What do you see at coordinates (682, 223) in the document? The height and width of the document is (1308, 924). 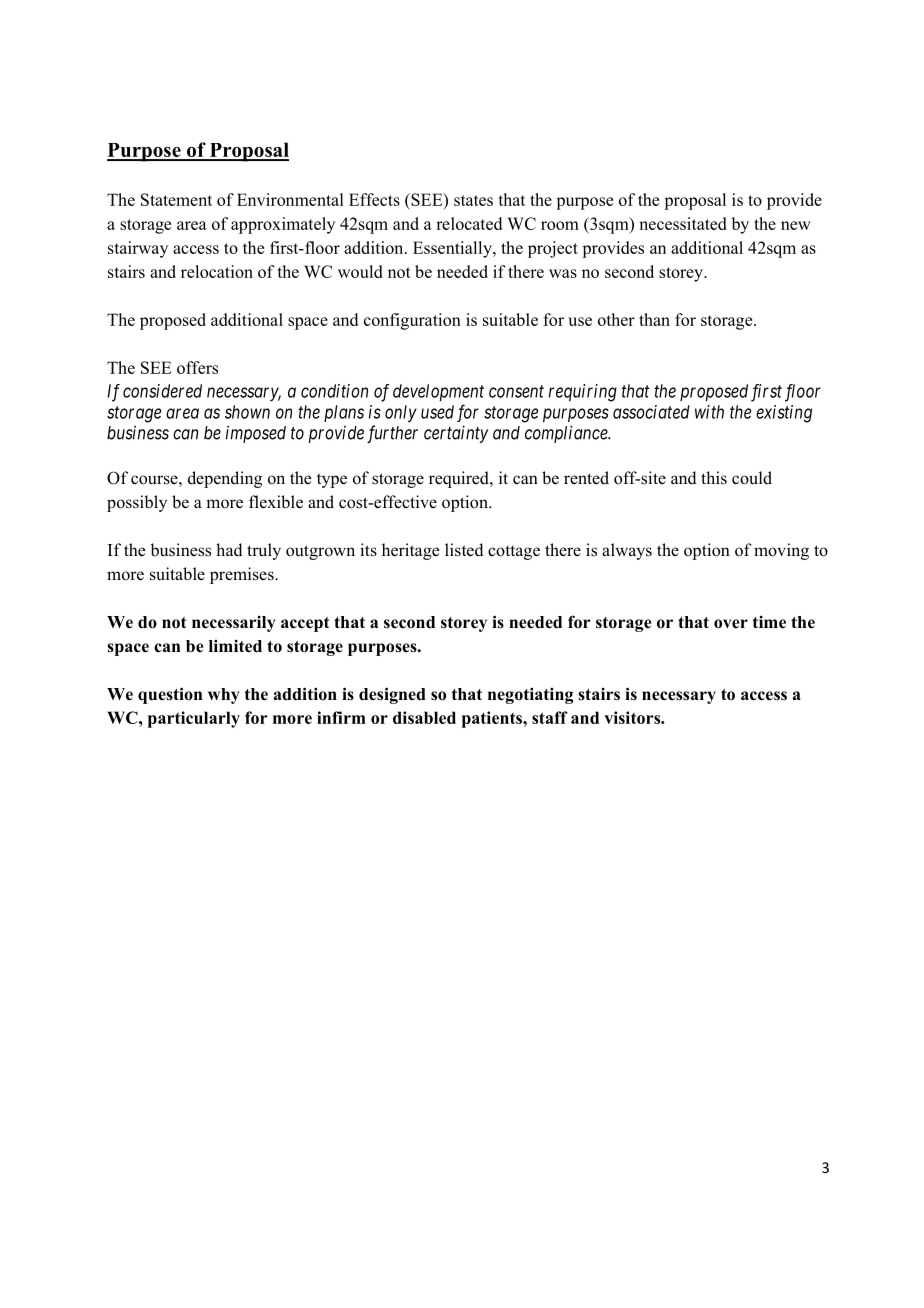 I see `necessitated` at bounding box center [682, 223].
